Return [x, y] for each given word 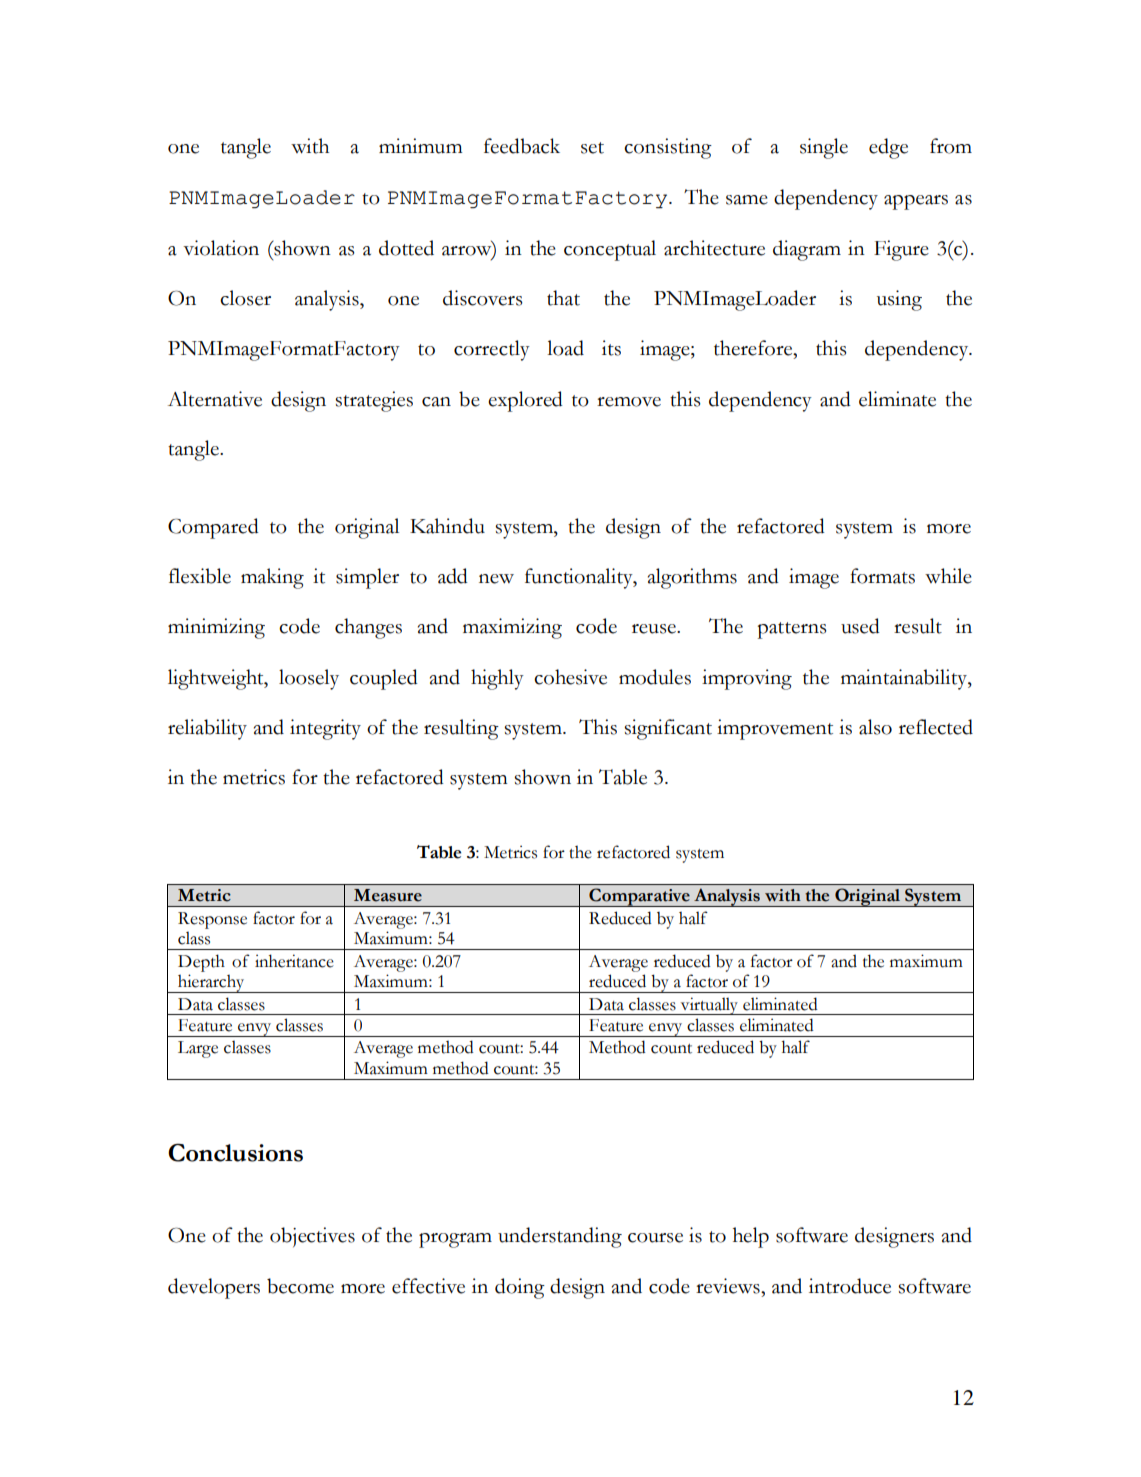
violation [221, 248]
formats [882, 576]
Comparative [639, 897]
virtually [709, 1006]
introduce [850, 1286]
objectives [312, 1237]
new [496, 579]
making [272, 578]
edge [888, 148]
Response [212, 920]
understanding [560, 1237]
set [592, 148]
